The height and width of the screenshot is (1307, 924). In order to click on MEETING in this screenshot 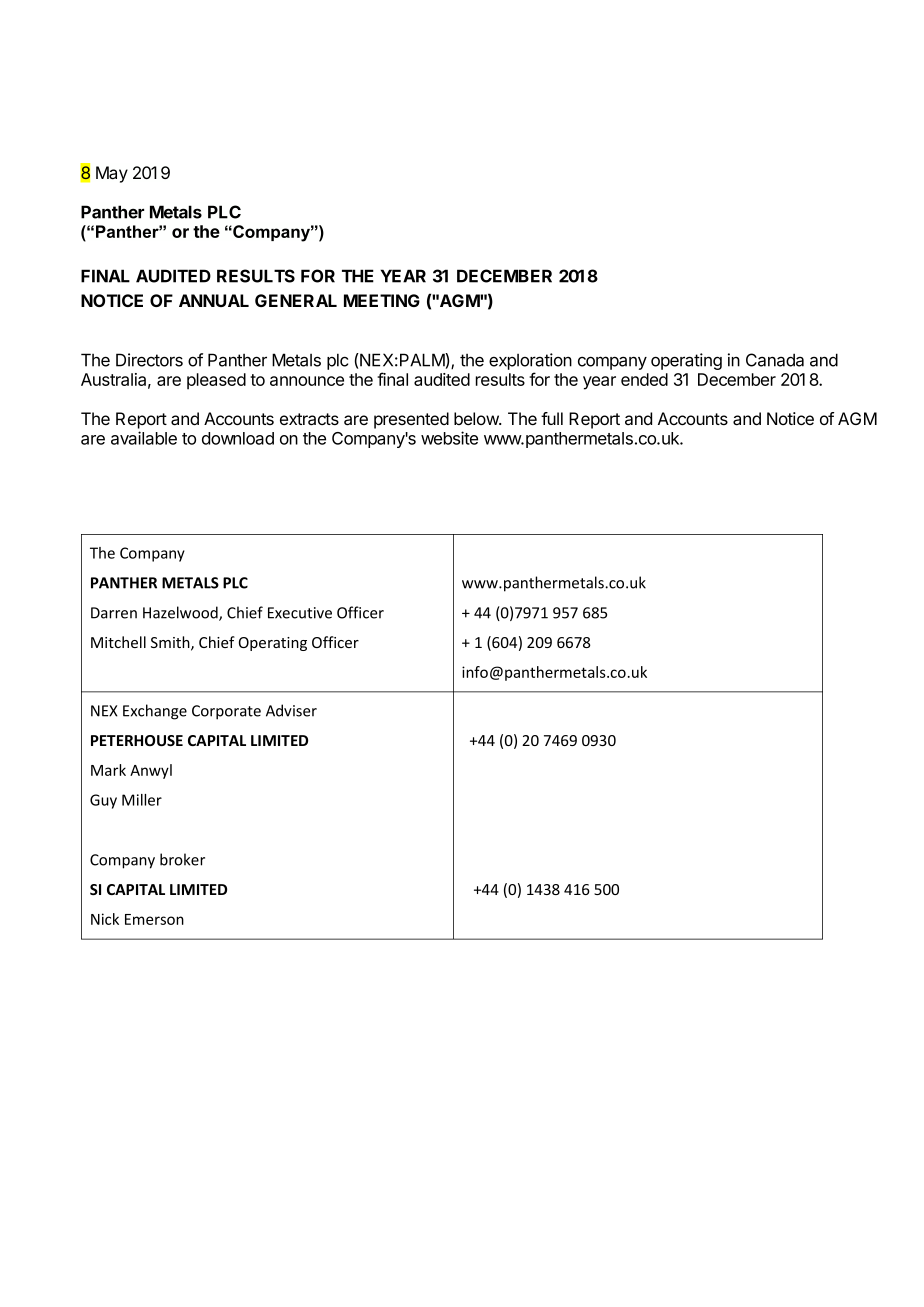, I will do `click(382, 300)`.
